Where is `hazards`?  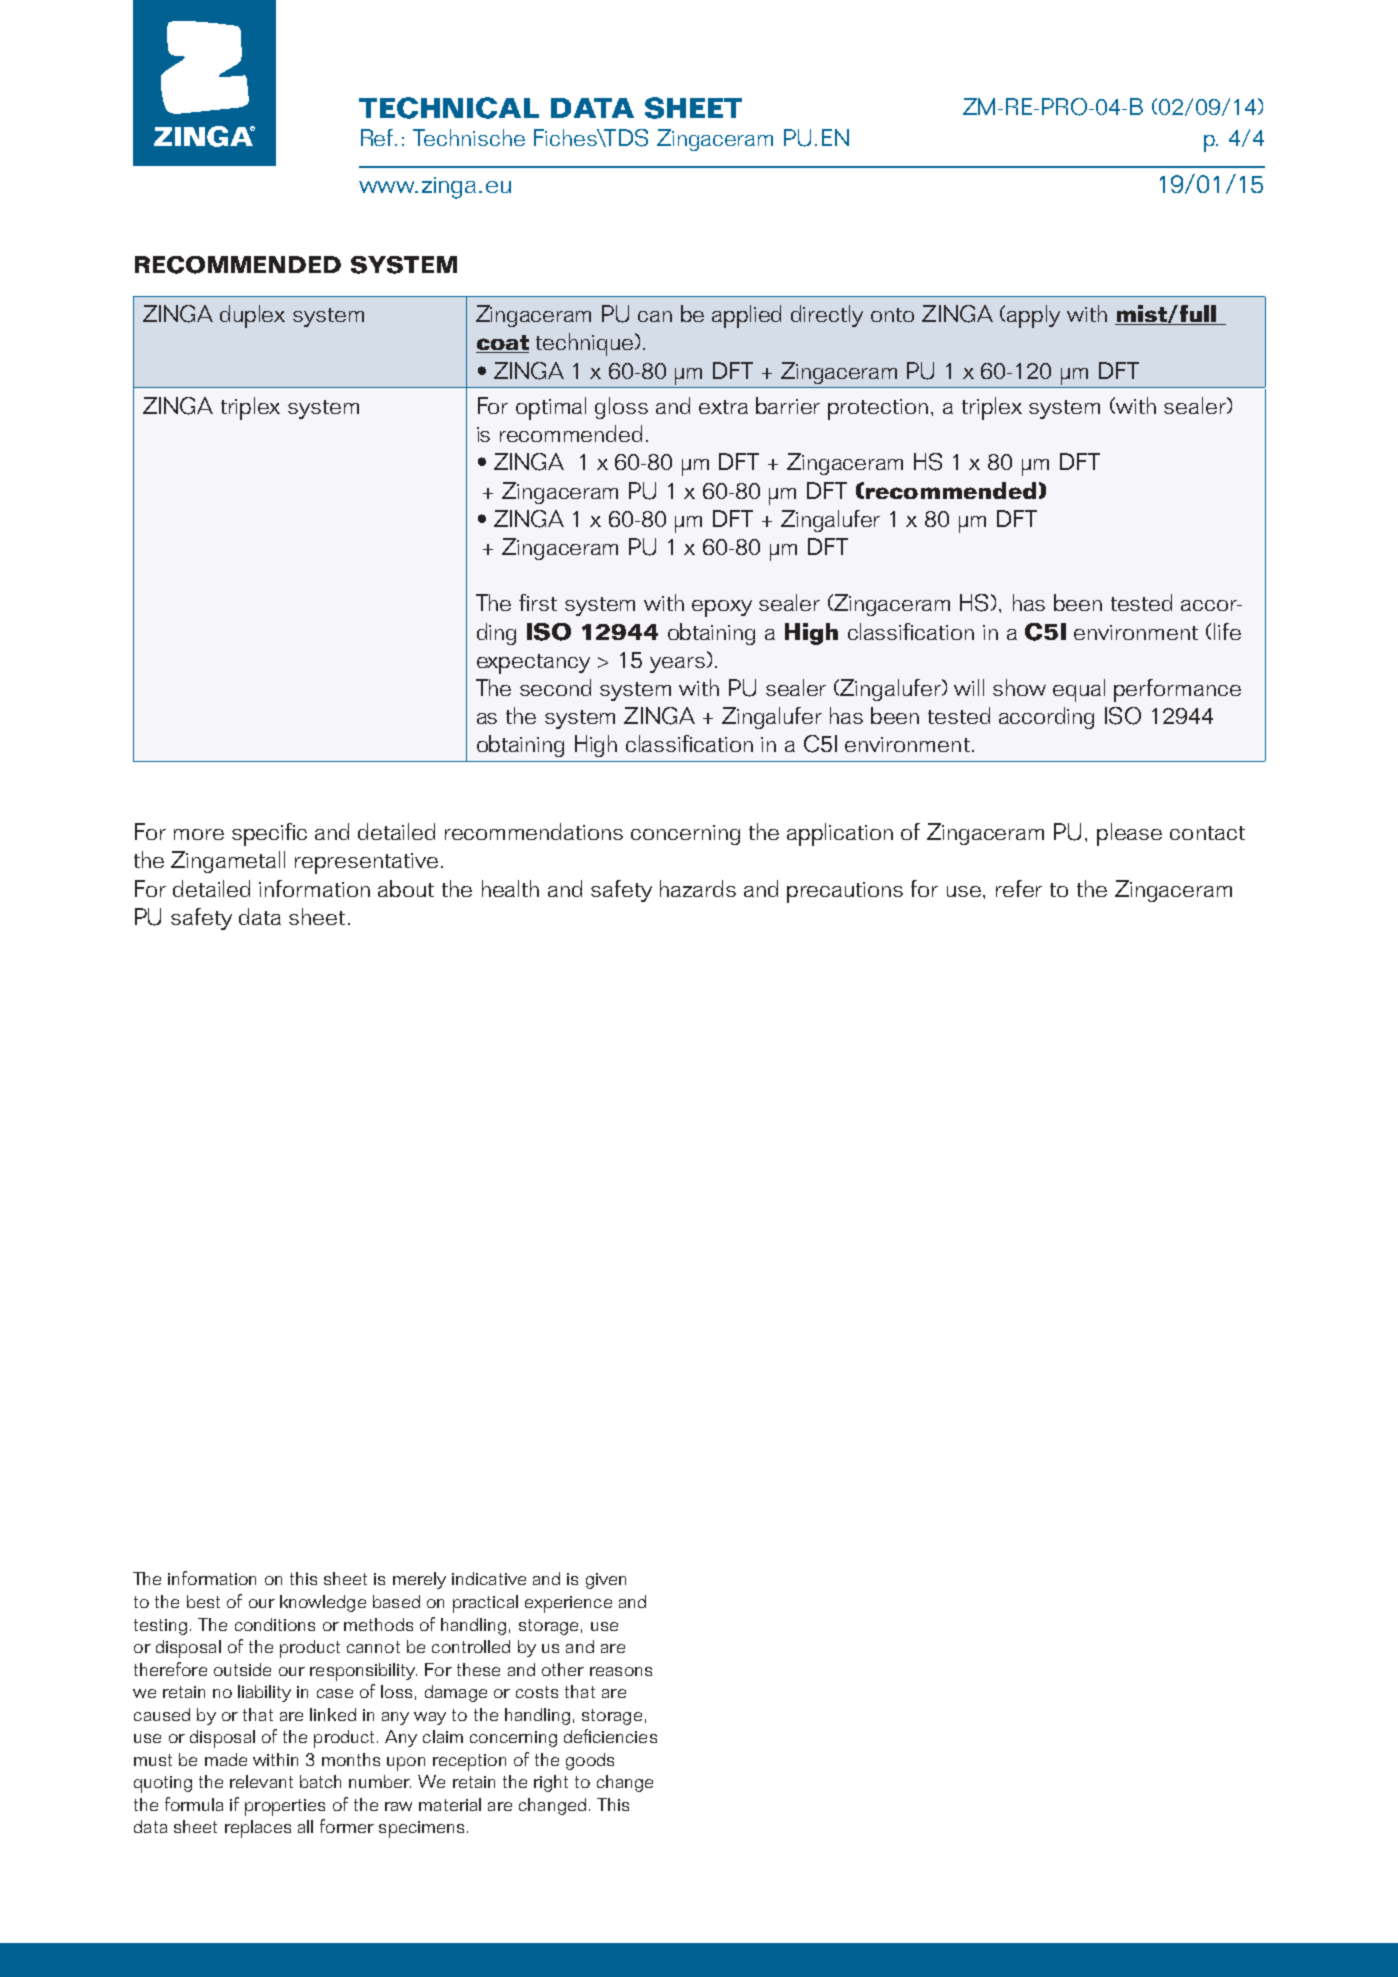
hazards is located at coordinates (698, 888).
